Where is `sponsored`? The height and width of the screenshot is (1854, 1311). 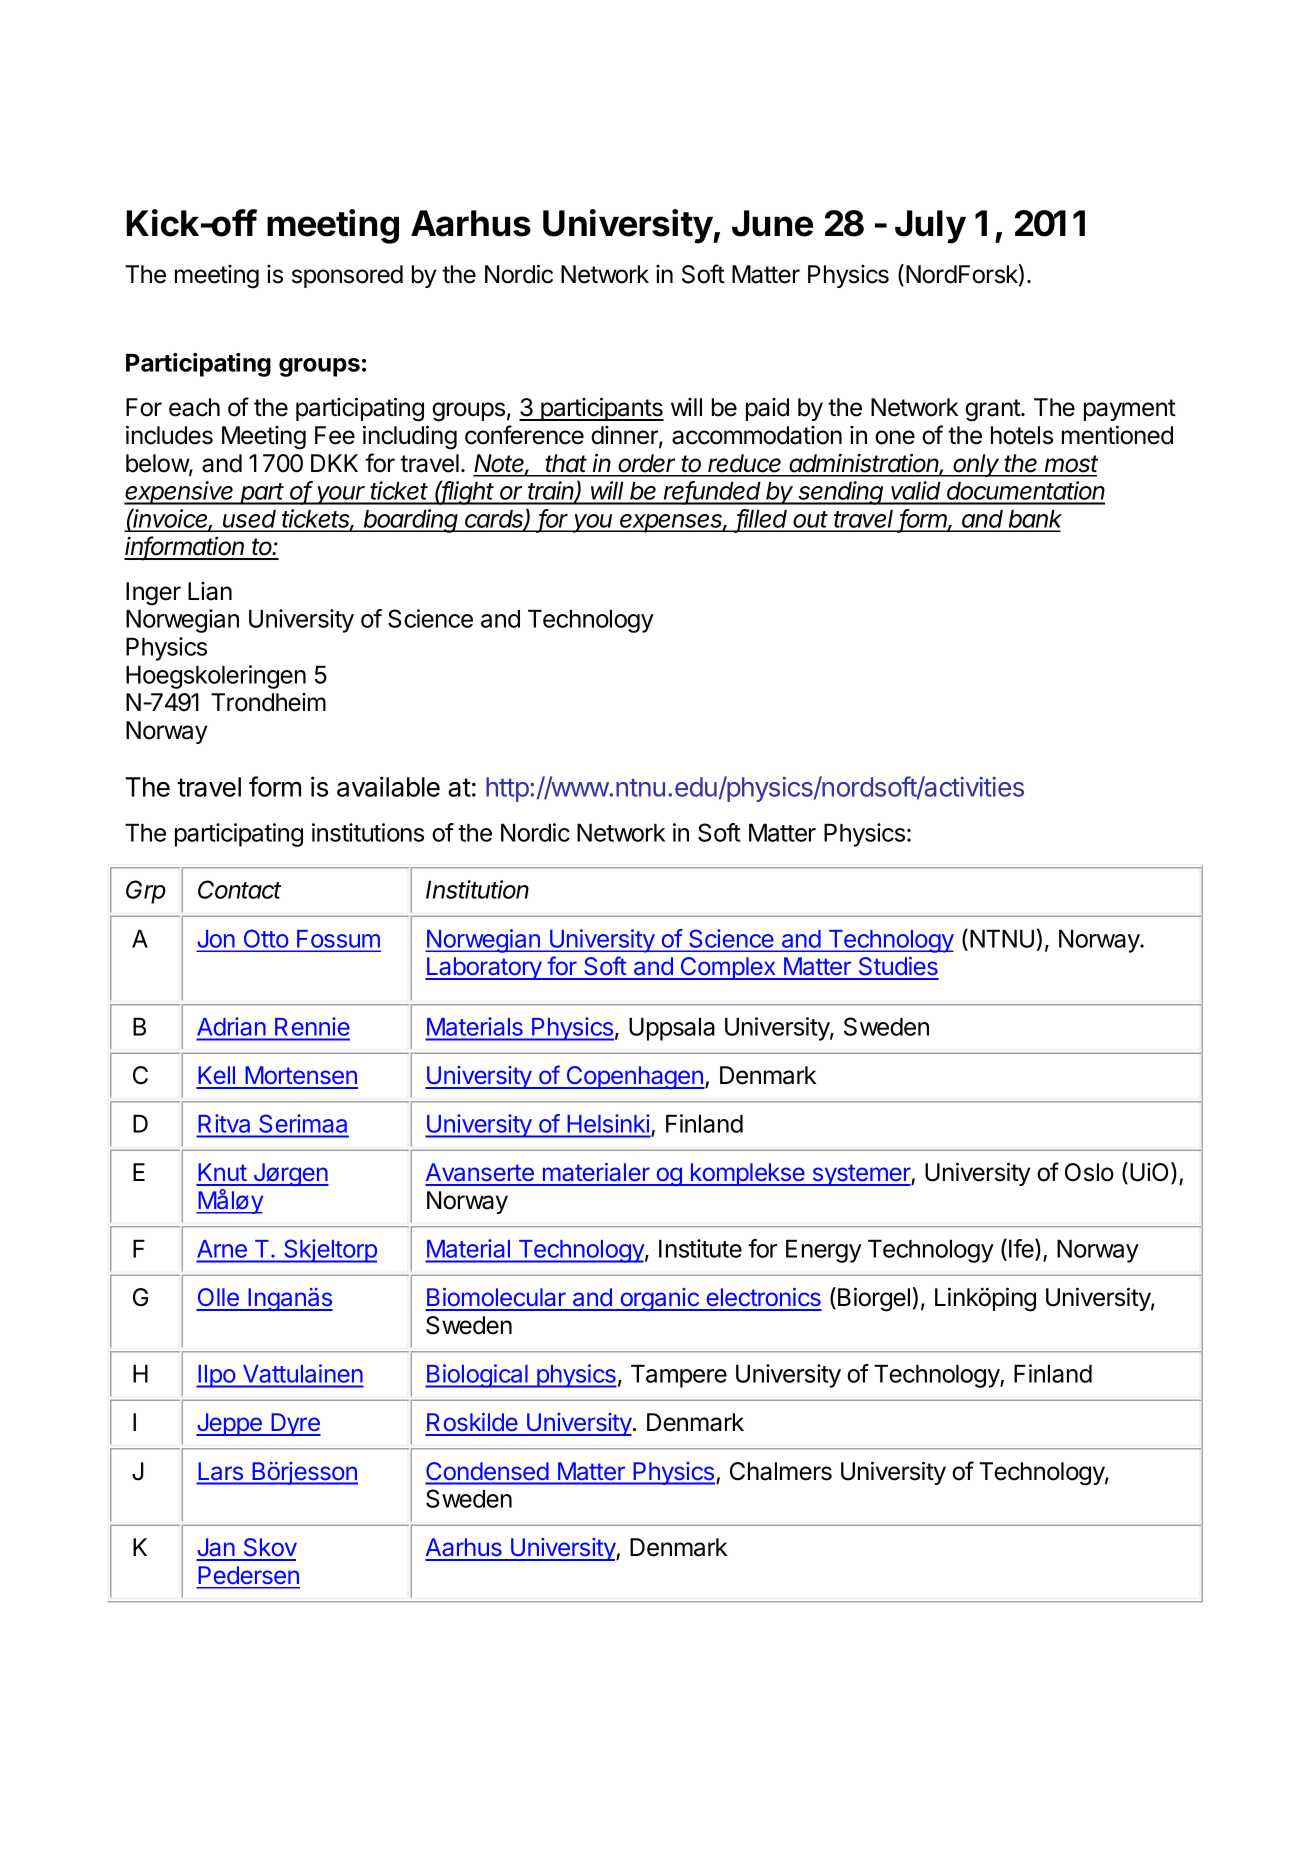
sponsored is located at coordinates (347, 276).
